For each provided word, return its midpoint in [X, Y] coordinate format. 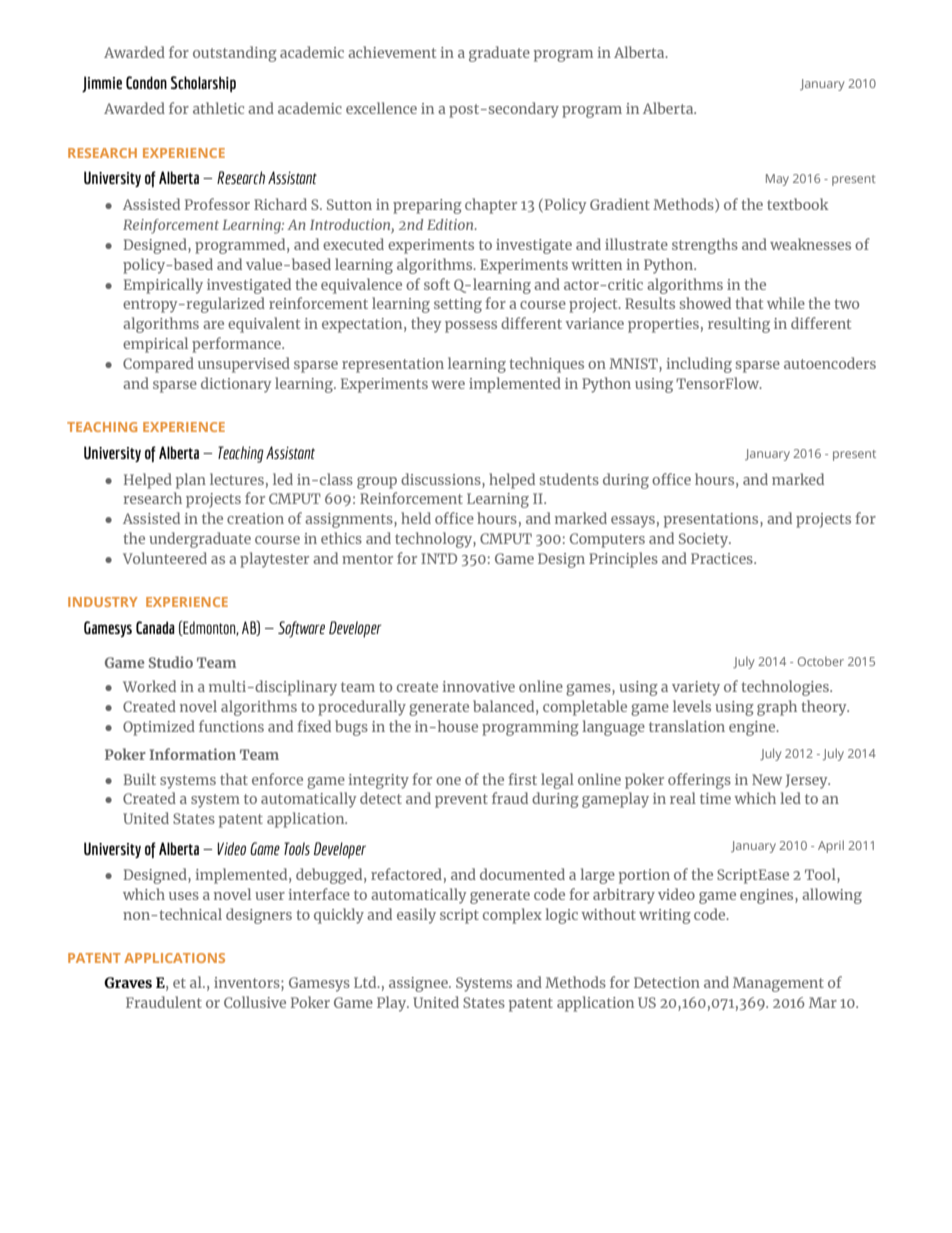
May [777, 180]
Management [778, 984]
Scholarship [203, 84]
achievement [392, 52]
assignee [419, 984]
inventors [248, 982]
